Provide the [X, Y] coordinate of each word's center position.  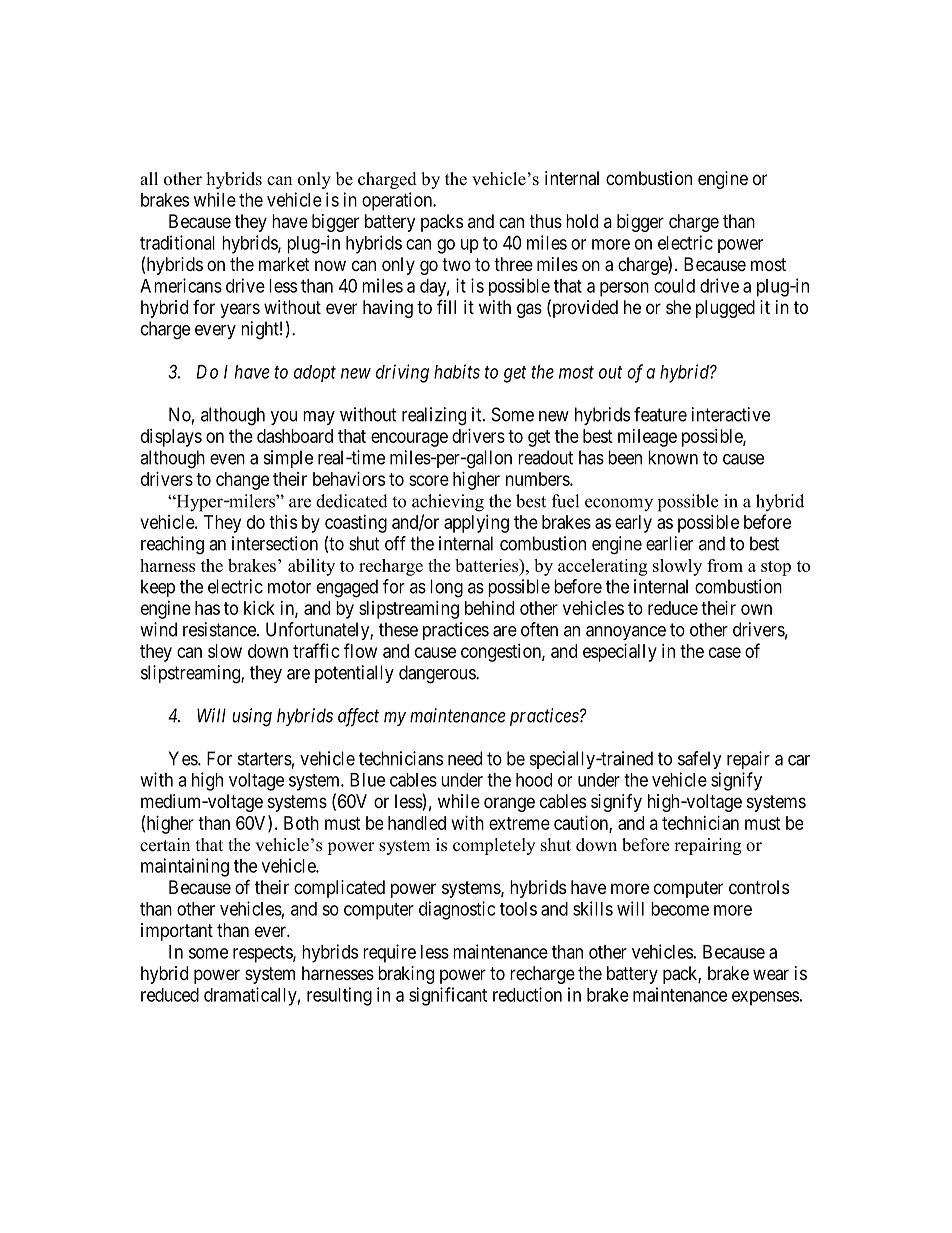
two [456, 264]
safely [700, 760]
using [252, 717]
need [465, 758]
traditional [177, 242]
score [429, 480]
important [177, 932]
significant [448, 996]
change [242, 481]
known [673, 457]
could [674, 286]
